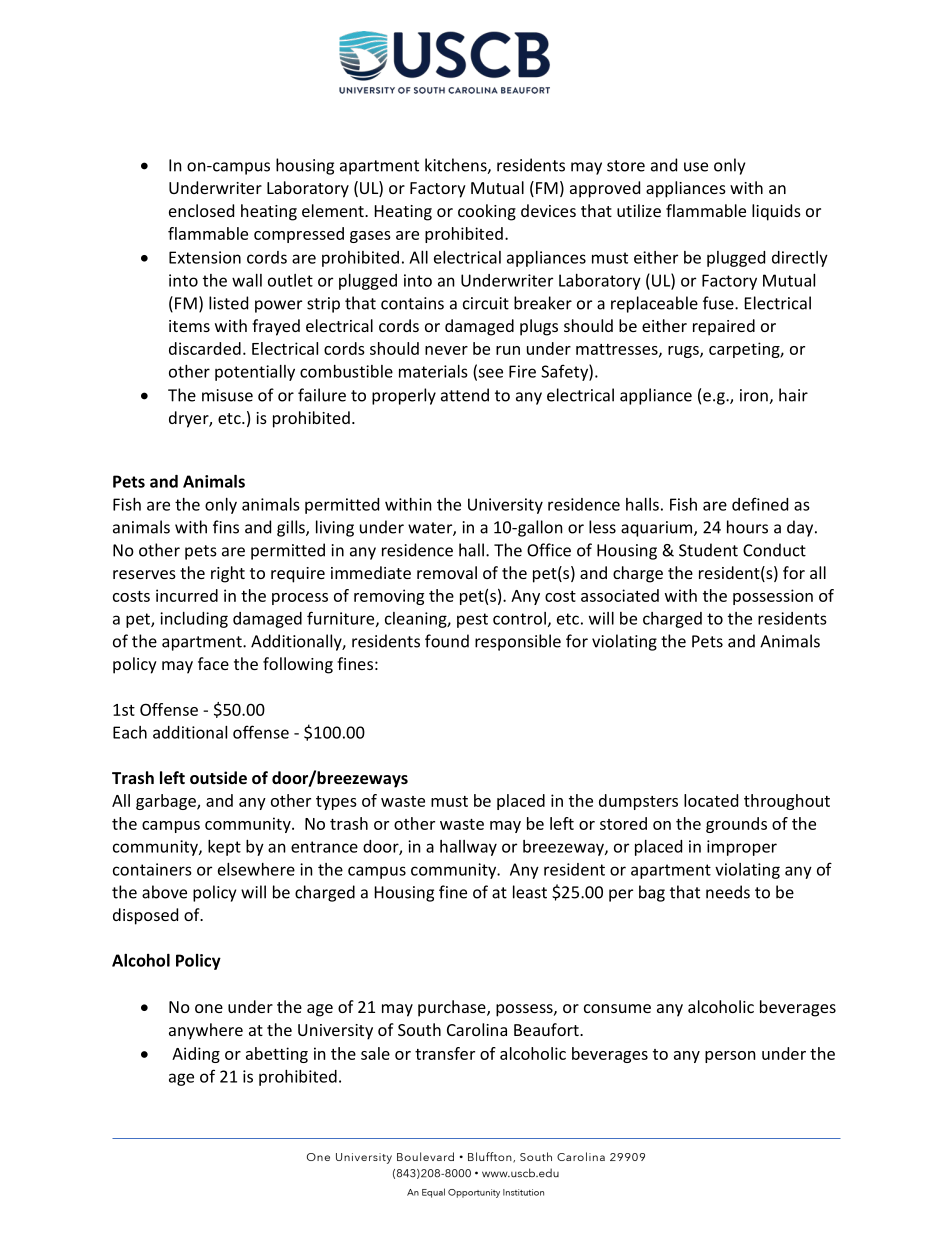  Describe the element at coordinates (776, 212) in the page. I see `liquids` at that location.
